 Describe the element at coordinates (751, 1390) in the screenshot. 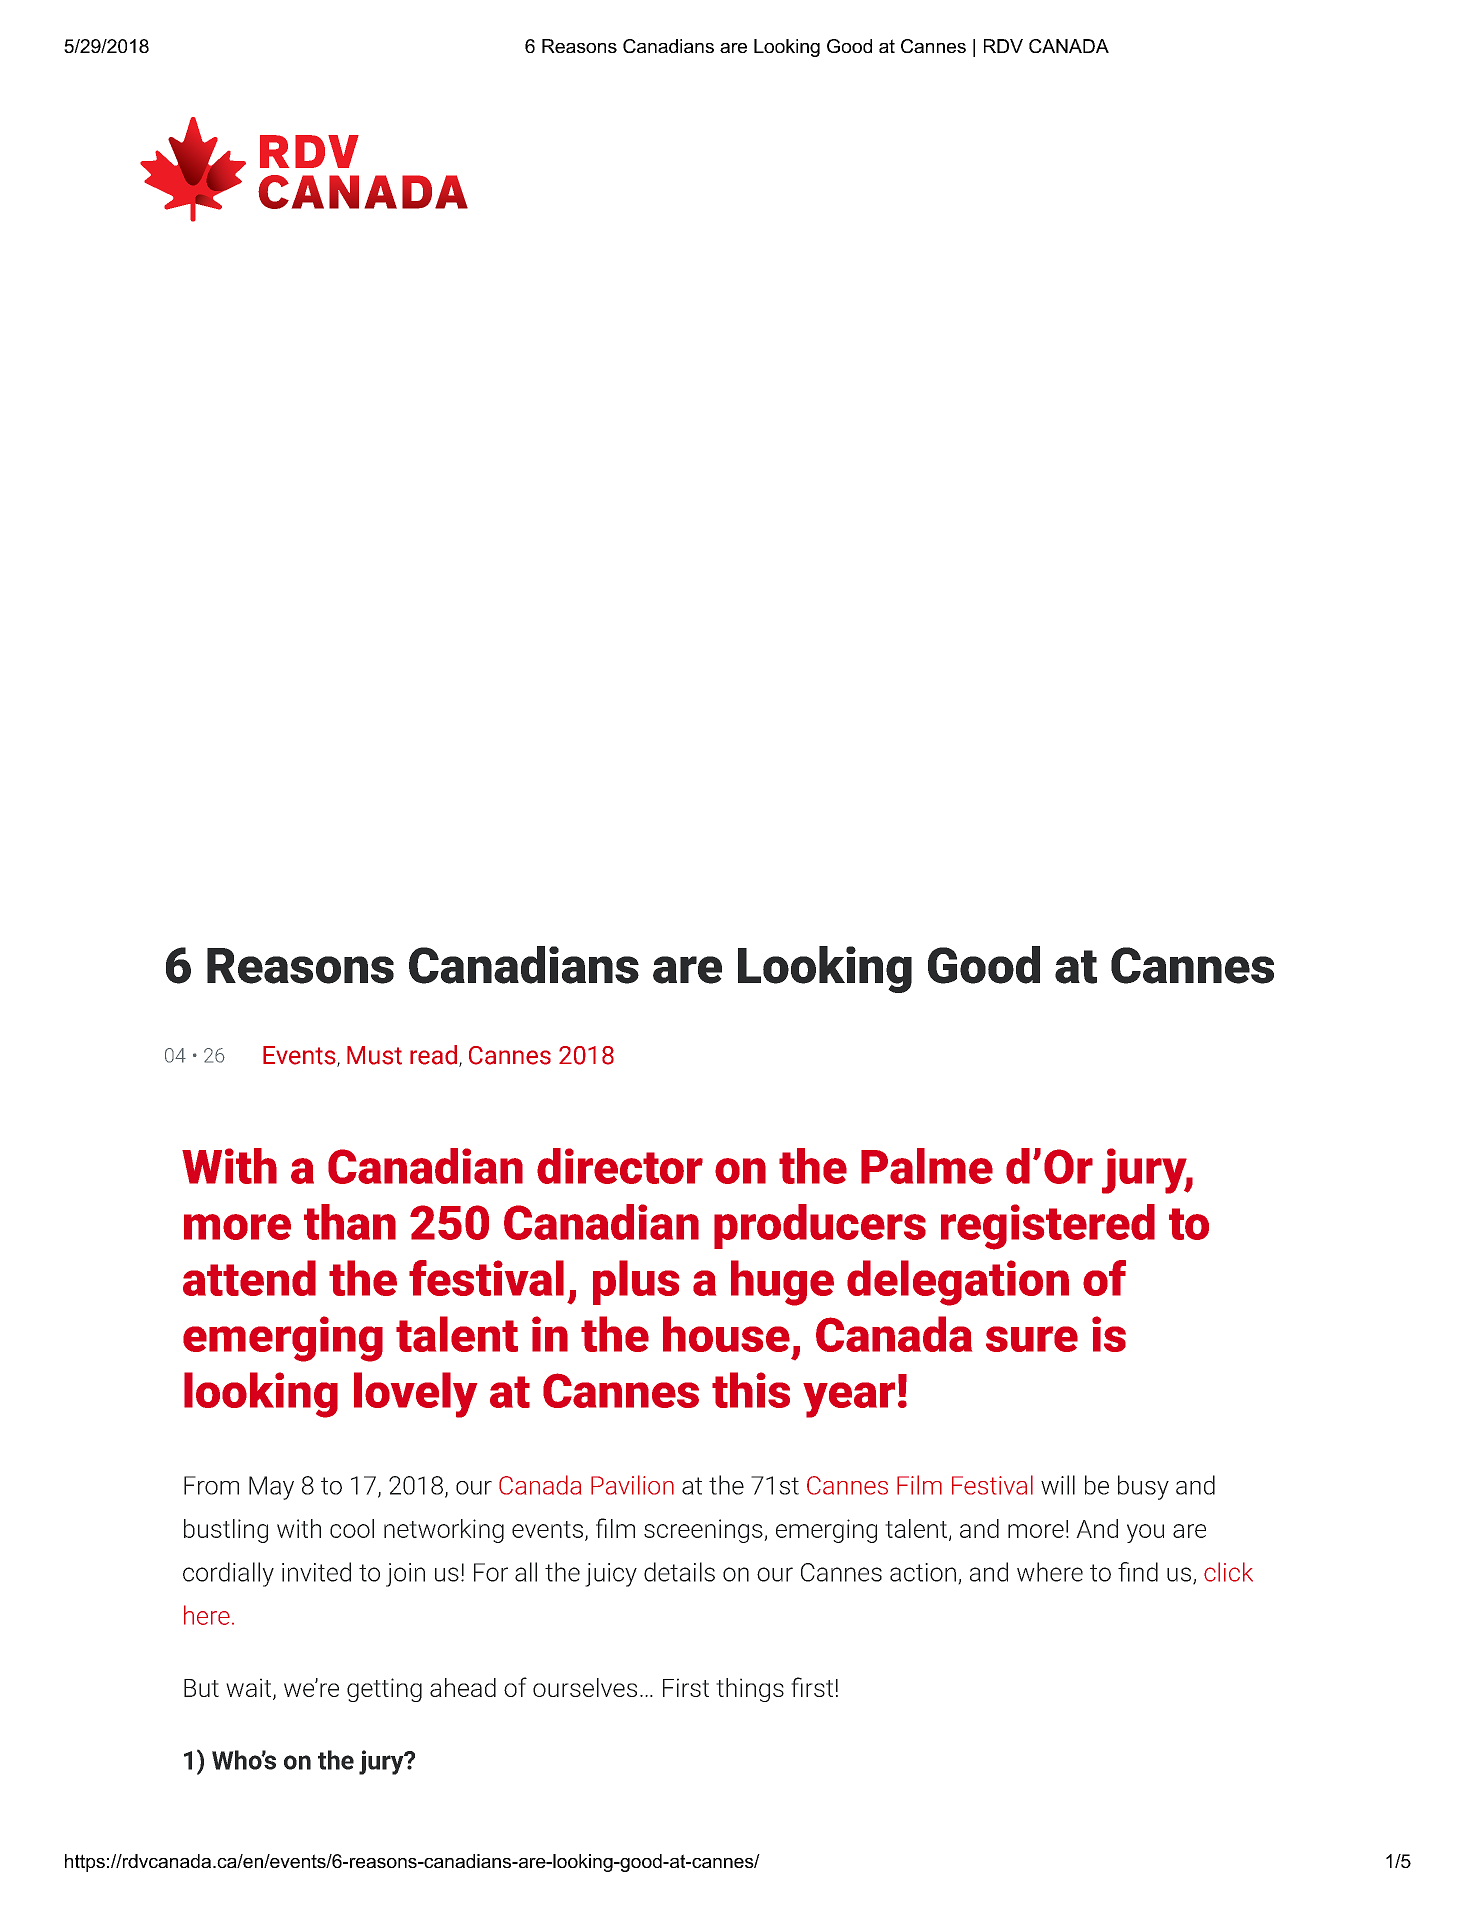

I see `this` at that location.
